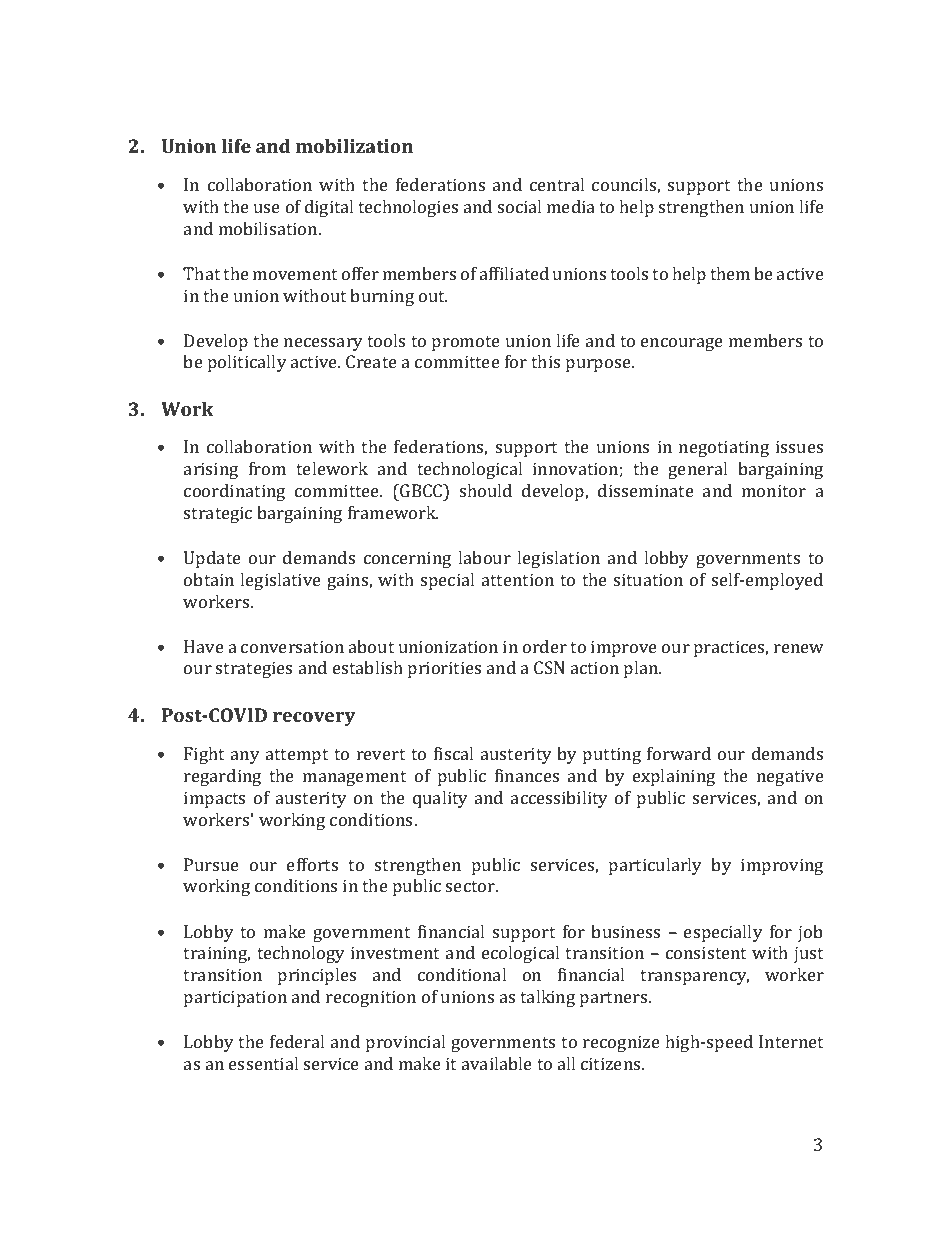  What do you see at coordinates (280, 581) in the screenshot?
I see `legislative` at bounding box center [280, 581].
